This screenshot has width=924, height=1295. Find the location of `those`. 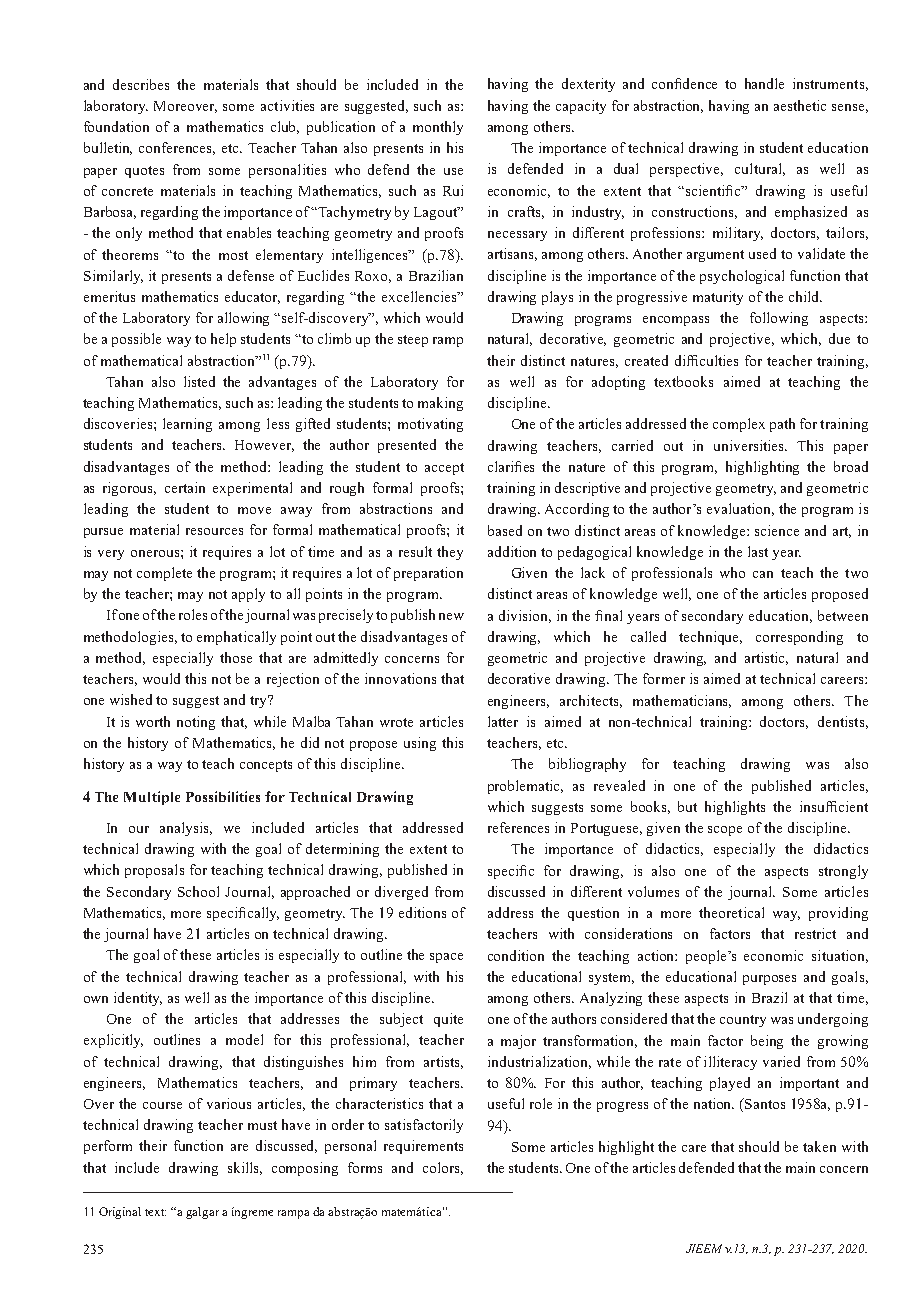

those is located at coordinates (236, 657).
